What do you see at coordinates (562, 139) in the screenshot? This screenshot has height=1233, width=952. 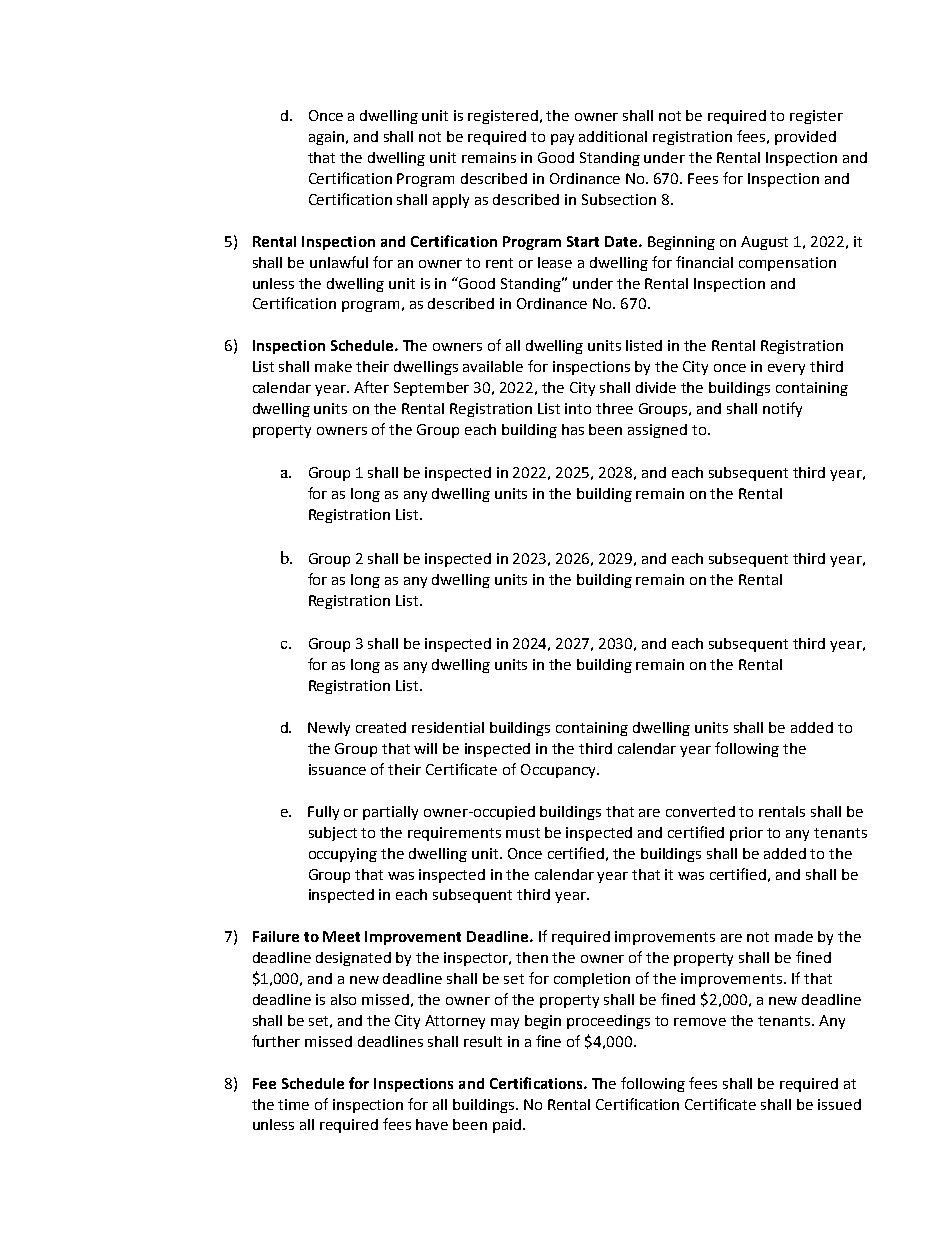 I see `pay` at bounding box center [562, 139].
